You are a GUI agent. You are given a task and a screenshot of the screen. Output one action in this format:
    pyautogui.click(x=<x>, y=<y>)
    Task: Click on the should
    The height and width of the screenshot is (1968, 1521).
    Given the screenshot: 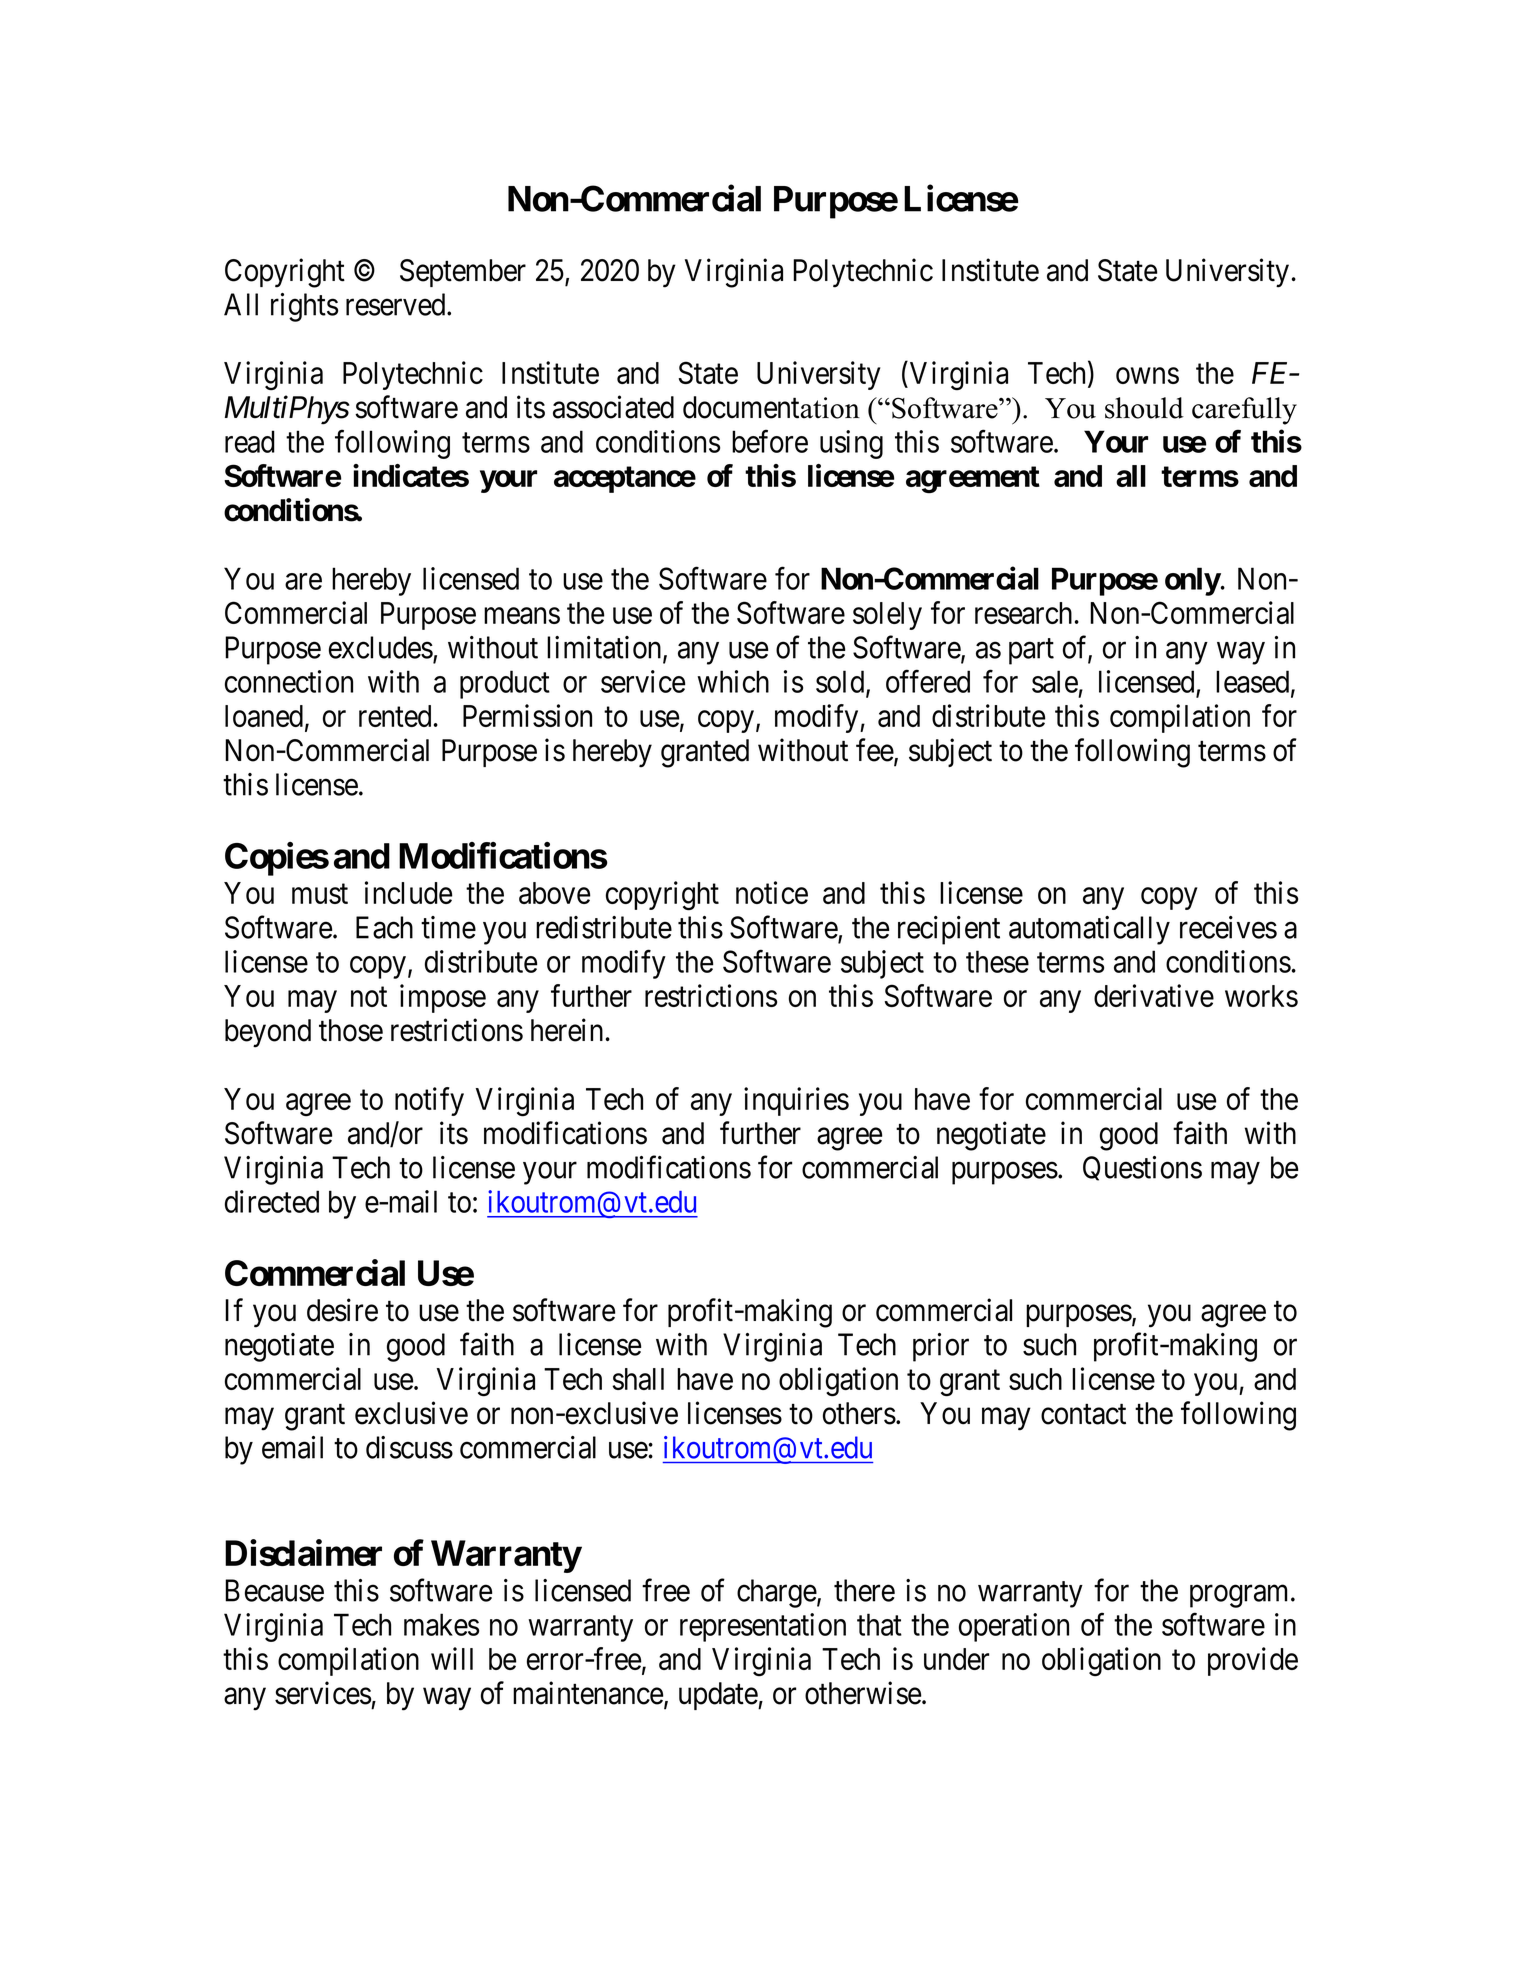 What is the action you would take?
    pyautogui.click(x=1144, y=408)
